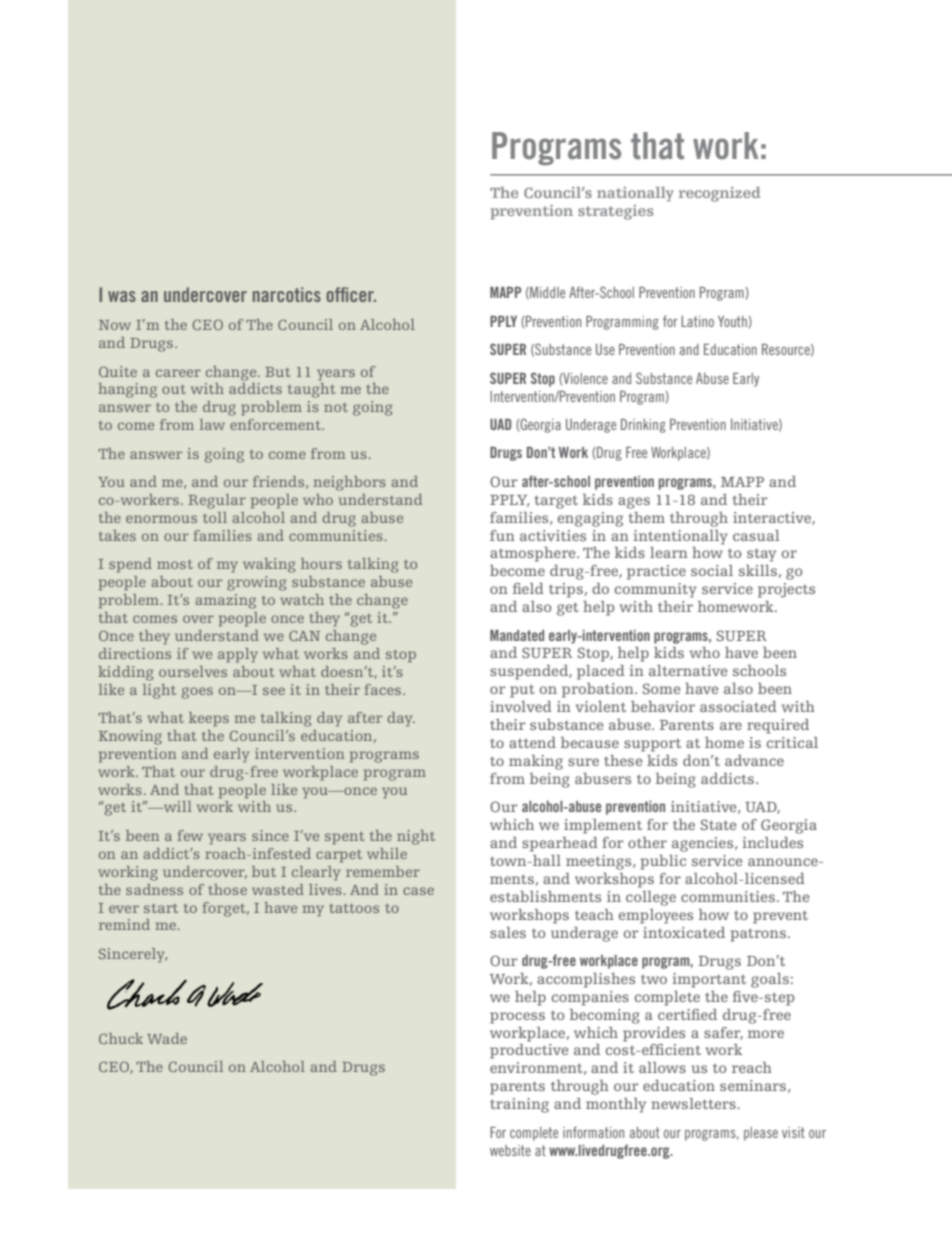  I want to click on toll, so click(215, 517).
